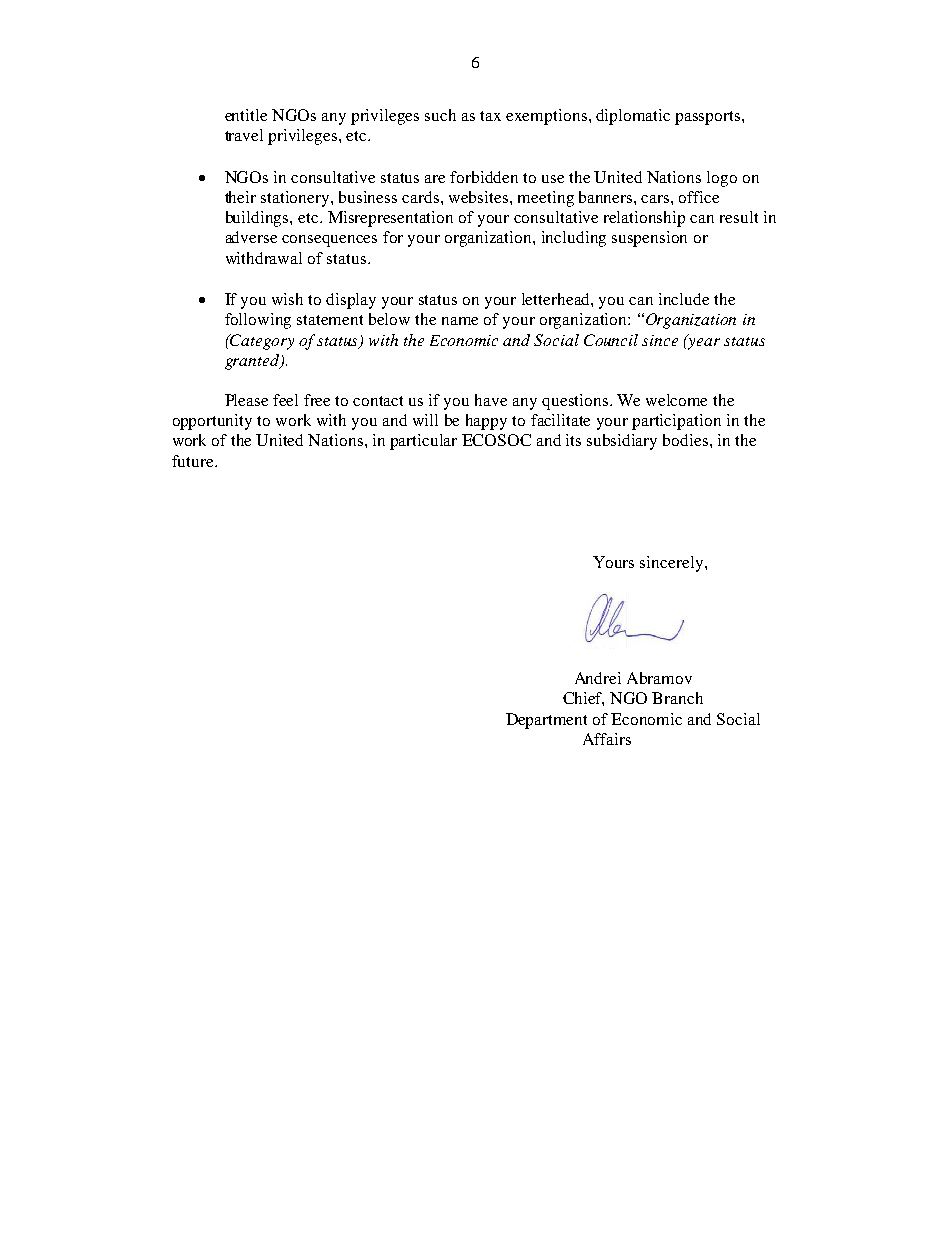  Describe the element at coordinates (703, 342) in the document. I see `year` at that location.
